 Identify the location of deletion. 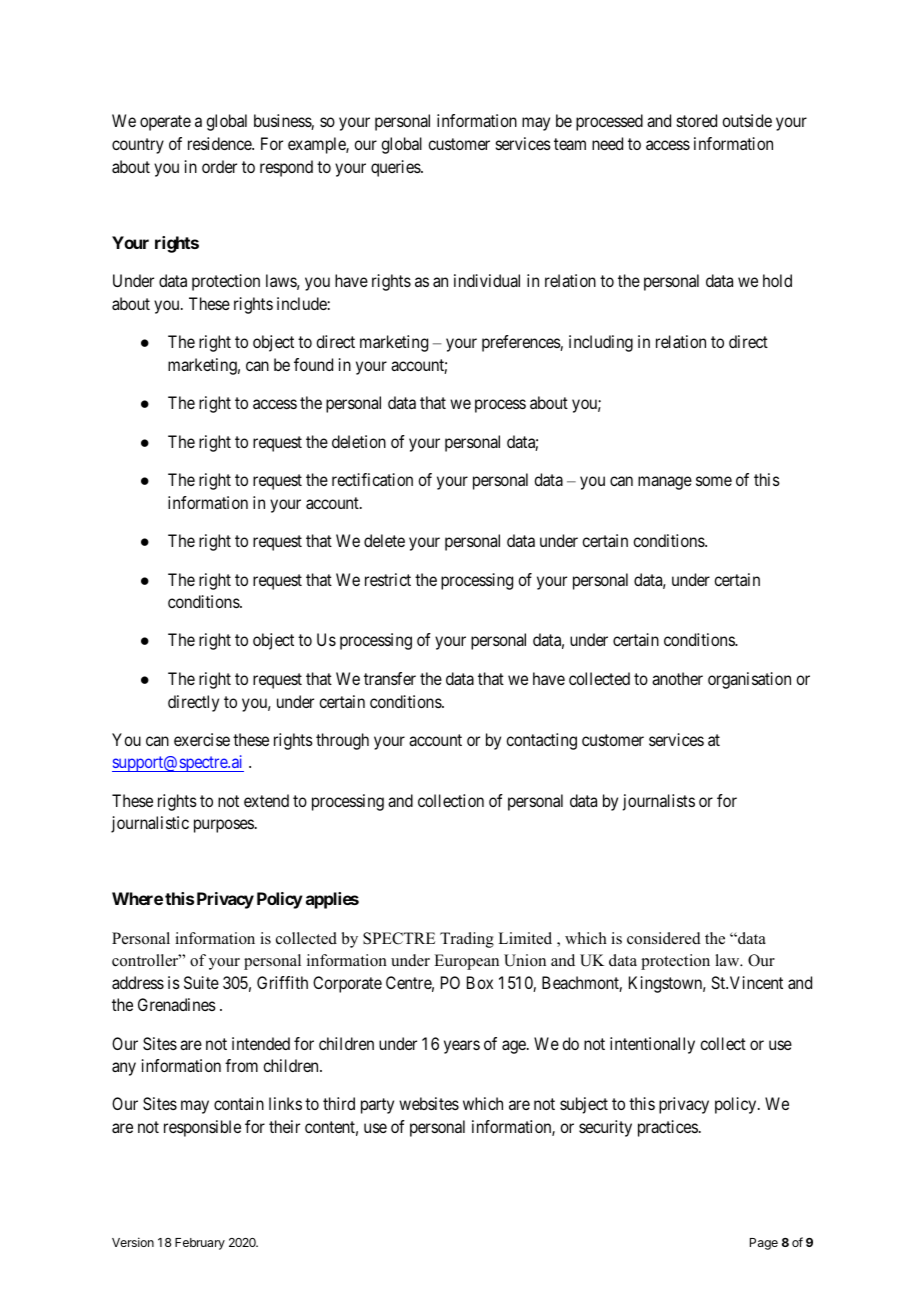
(359, 441).
